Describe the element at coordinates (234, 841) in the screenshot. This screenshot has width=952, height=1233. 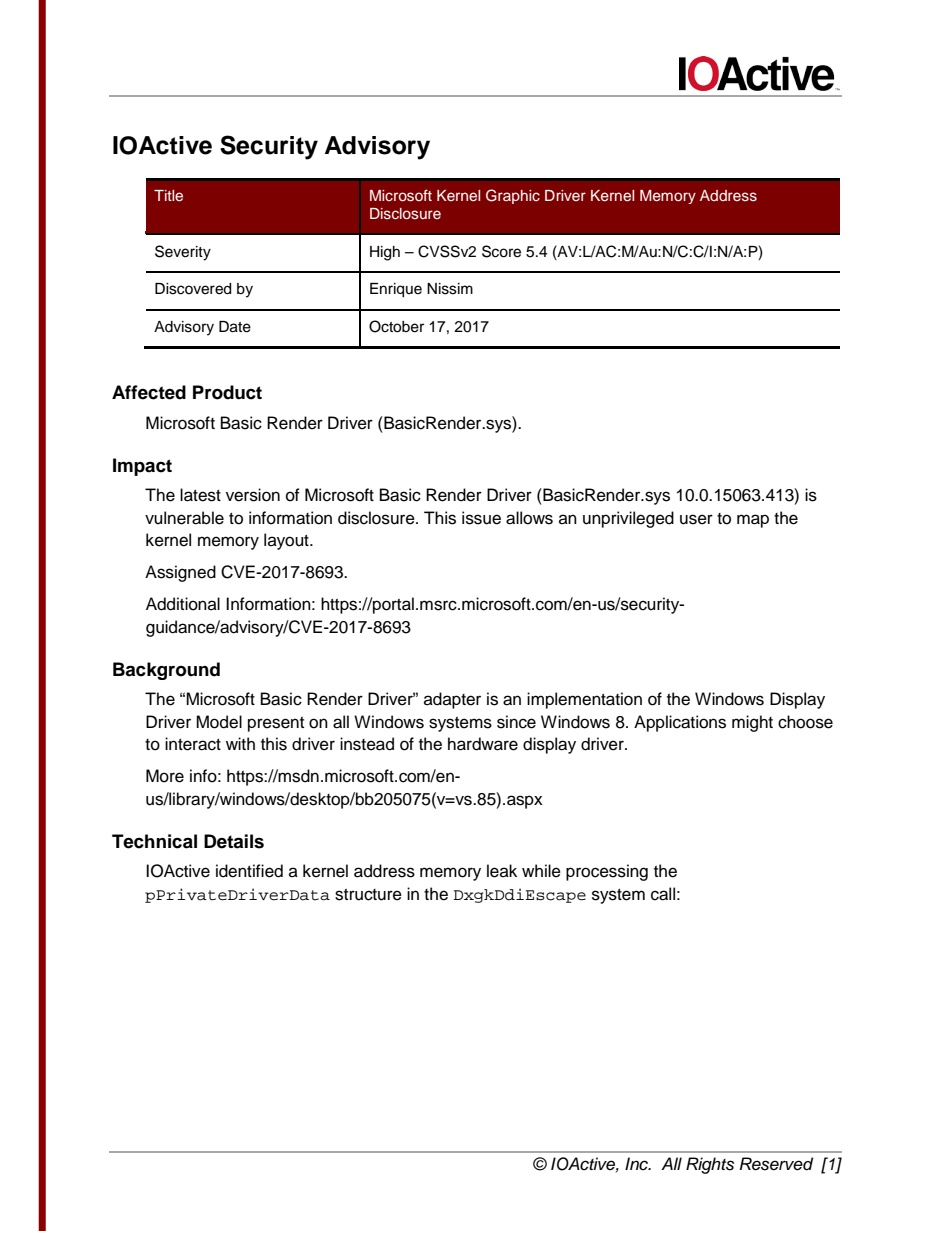
I see `Details` at that location.
